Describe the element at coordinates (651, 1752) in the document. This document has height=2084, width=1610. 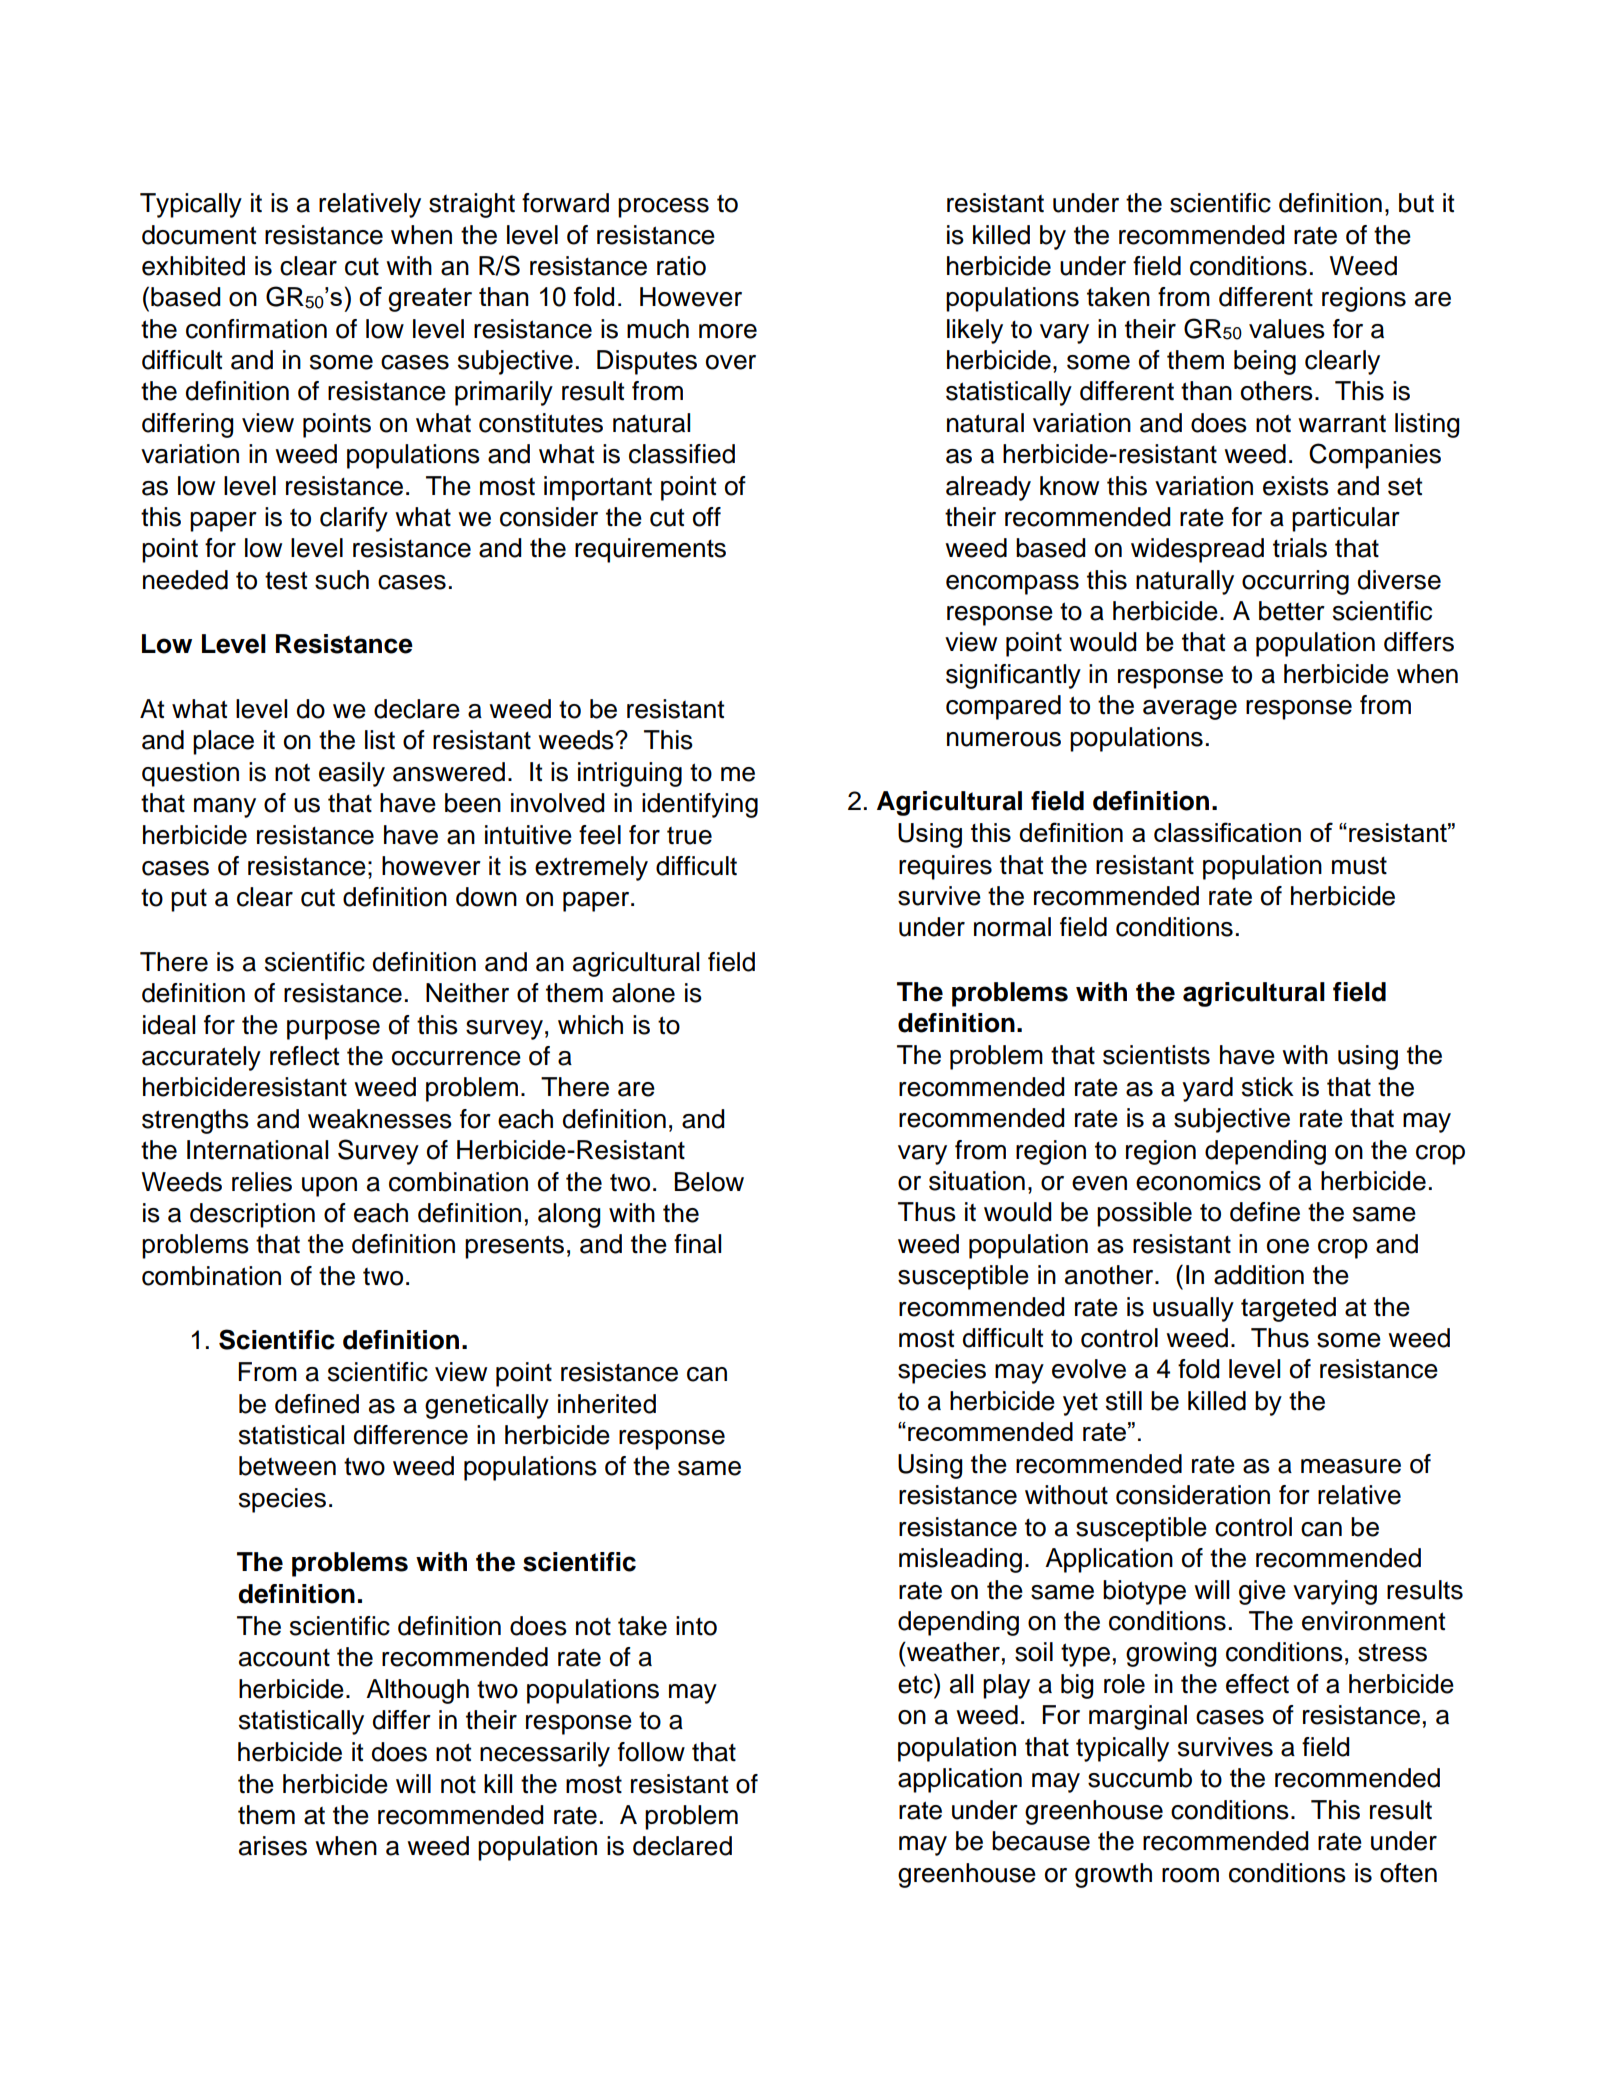
I see `follow` at that location.
